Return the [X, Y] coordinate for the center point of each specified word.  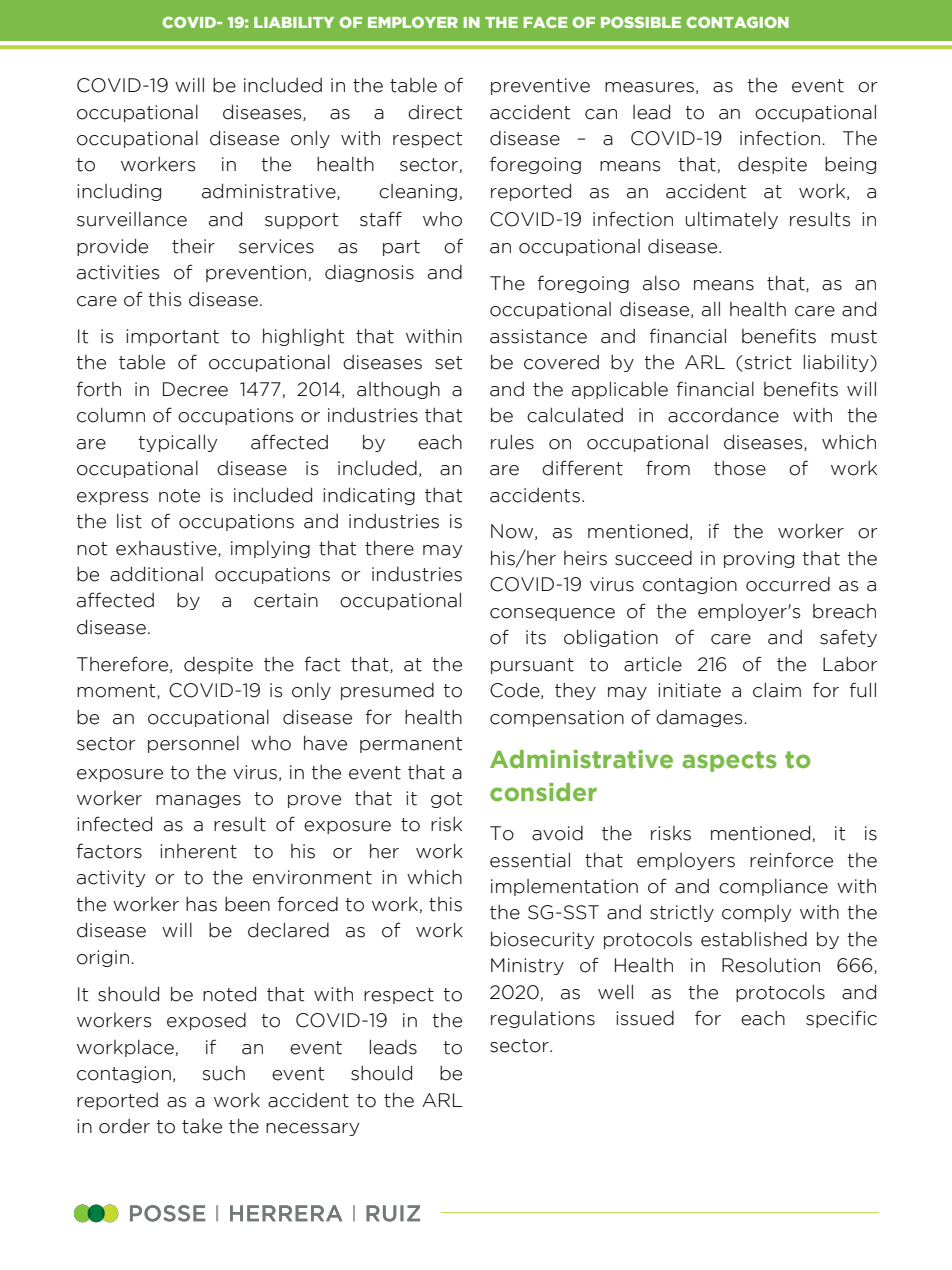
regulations [543, 1019]
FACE [545, 22]
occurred [788, 584]
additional [156, 574]
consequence [552, 614]
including [119, 192]
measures [649, 87]
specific [841, 1019]
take [202, 1126]
